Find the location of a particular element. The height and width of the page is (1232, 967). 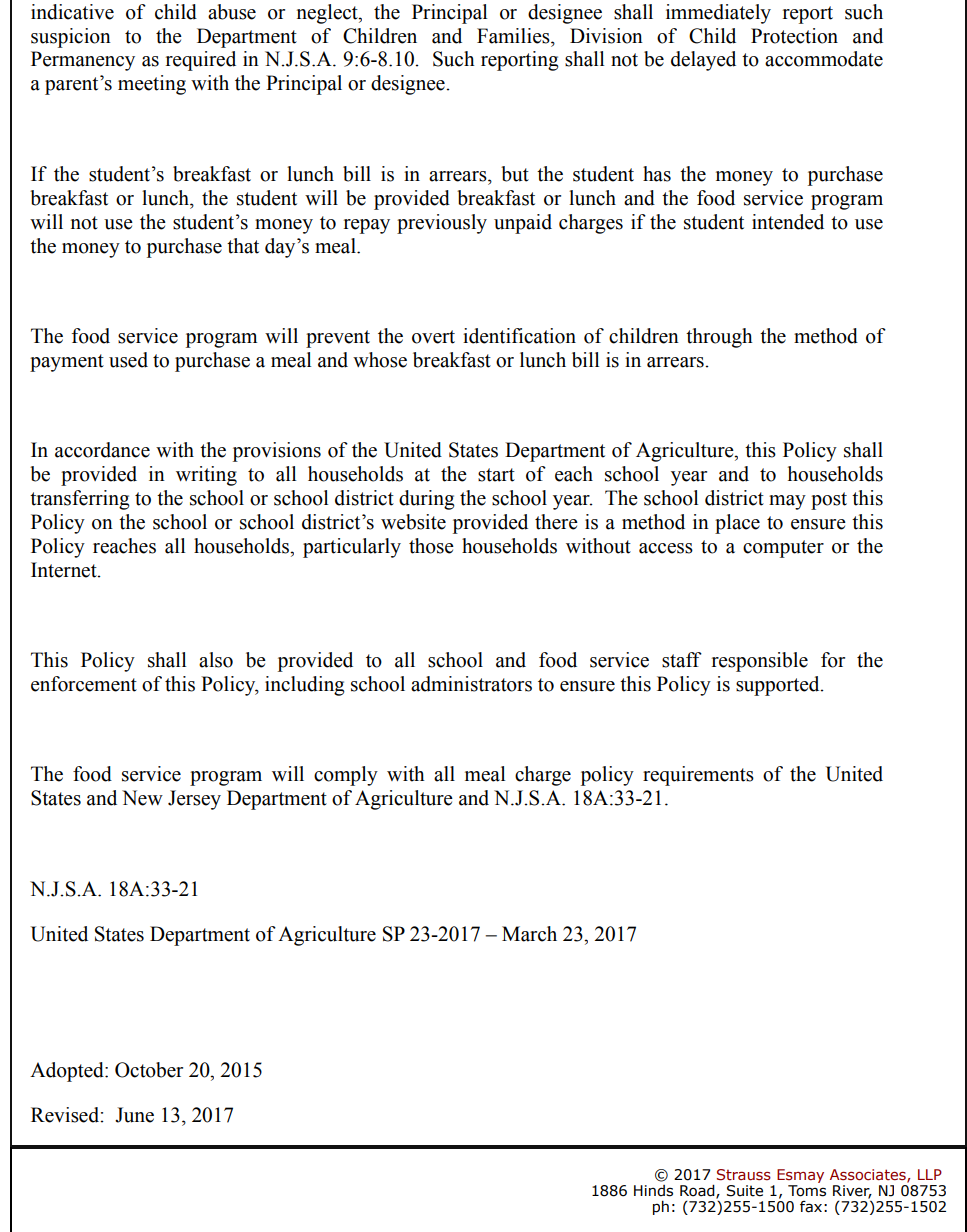

Esmay is located at coordinates (800, 1177).
